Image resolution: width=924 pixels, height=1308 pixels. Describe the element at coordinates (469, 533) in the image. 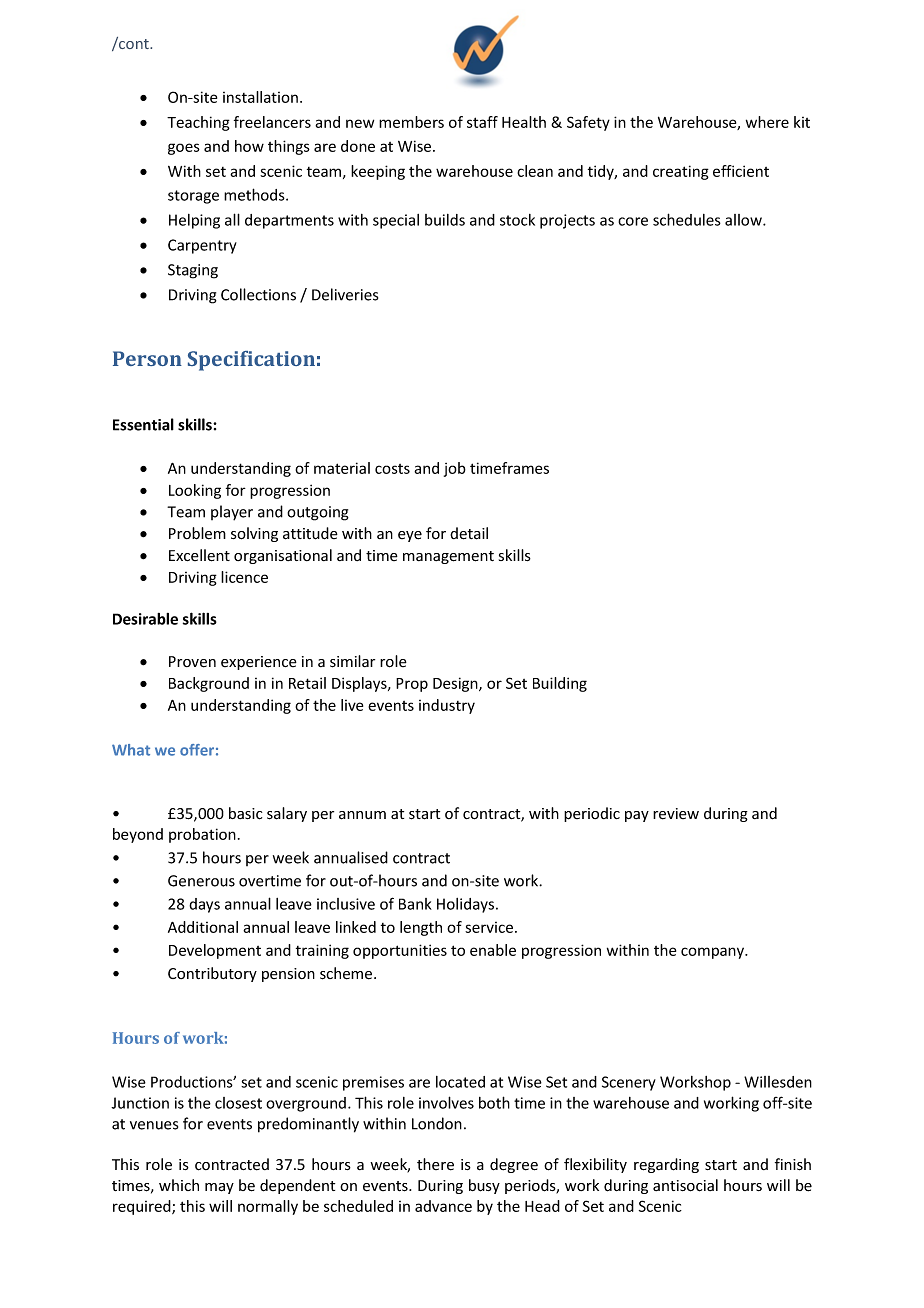

I see `detail` at that location.
